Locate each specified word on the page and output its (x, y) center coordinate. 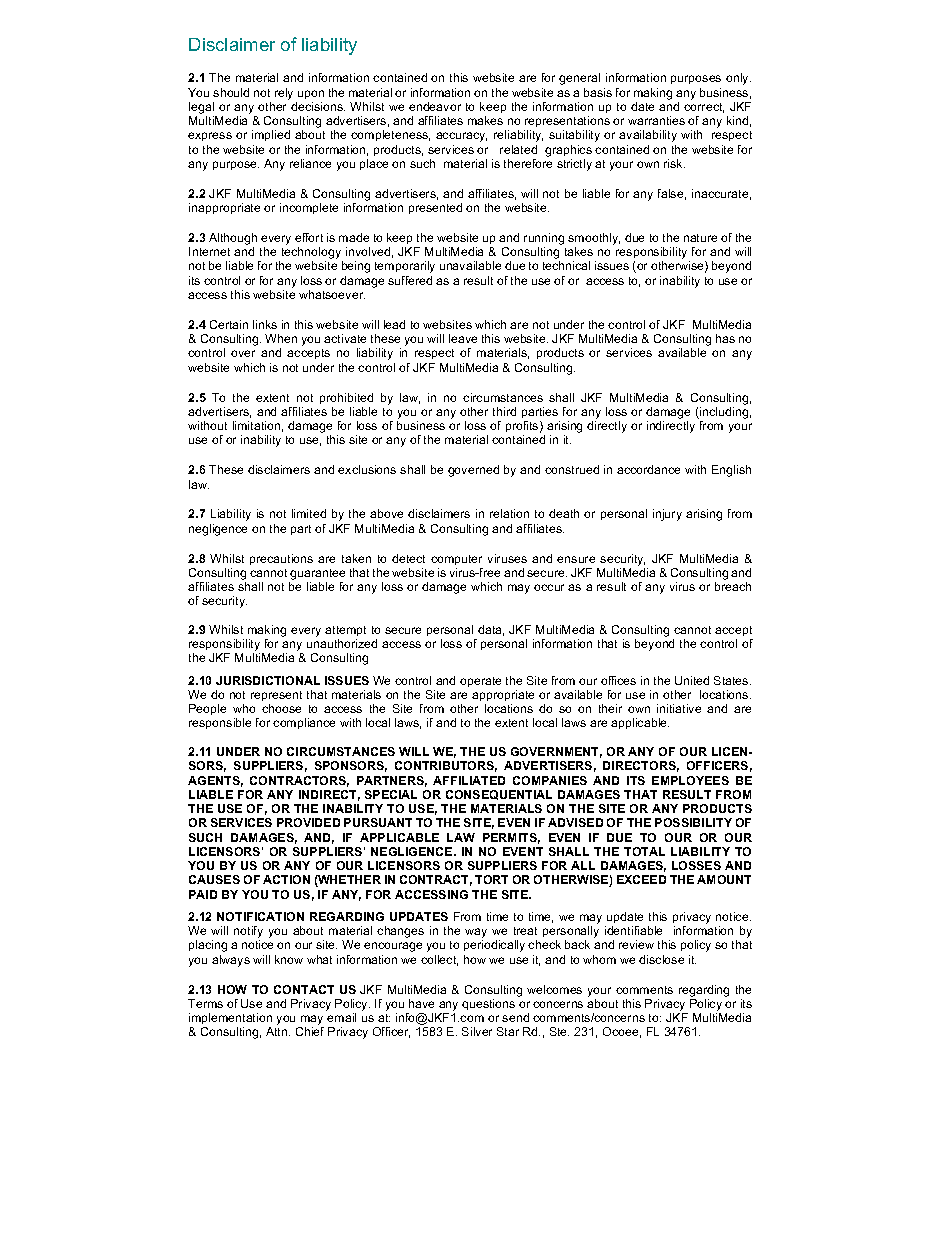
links (265, 324)
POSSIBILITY (693, 822)
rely (284, 94)
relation (509, 513)
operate (480, 682)
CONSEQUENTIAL (499, 795)
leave (463, 338)
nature (700, 238)
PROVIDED (308, 822)
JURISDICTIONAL (268, 680)
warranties (656, 120)
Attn (278, 1031)
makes (485, 120)
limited (309, 513)
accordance (648, 469)
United (692, 680)
